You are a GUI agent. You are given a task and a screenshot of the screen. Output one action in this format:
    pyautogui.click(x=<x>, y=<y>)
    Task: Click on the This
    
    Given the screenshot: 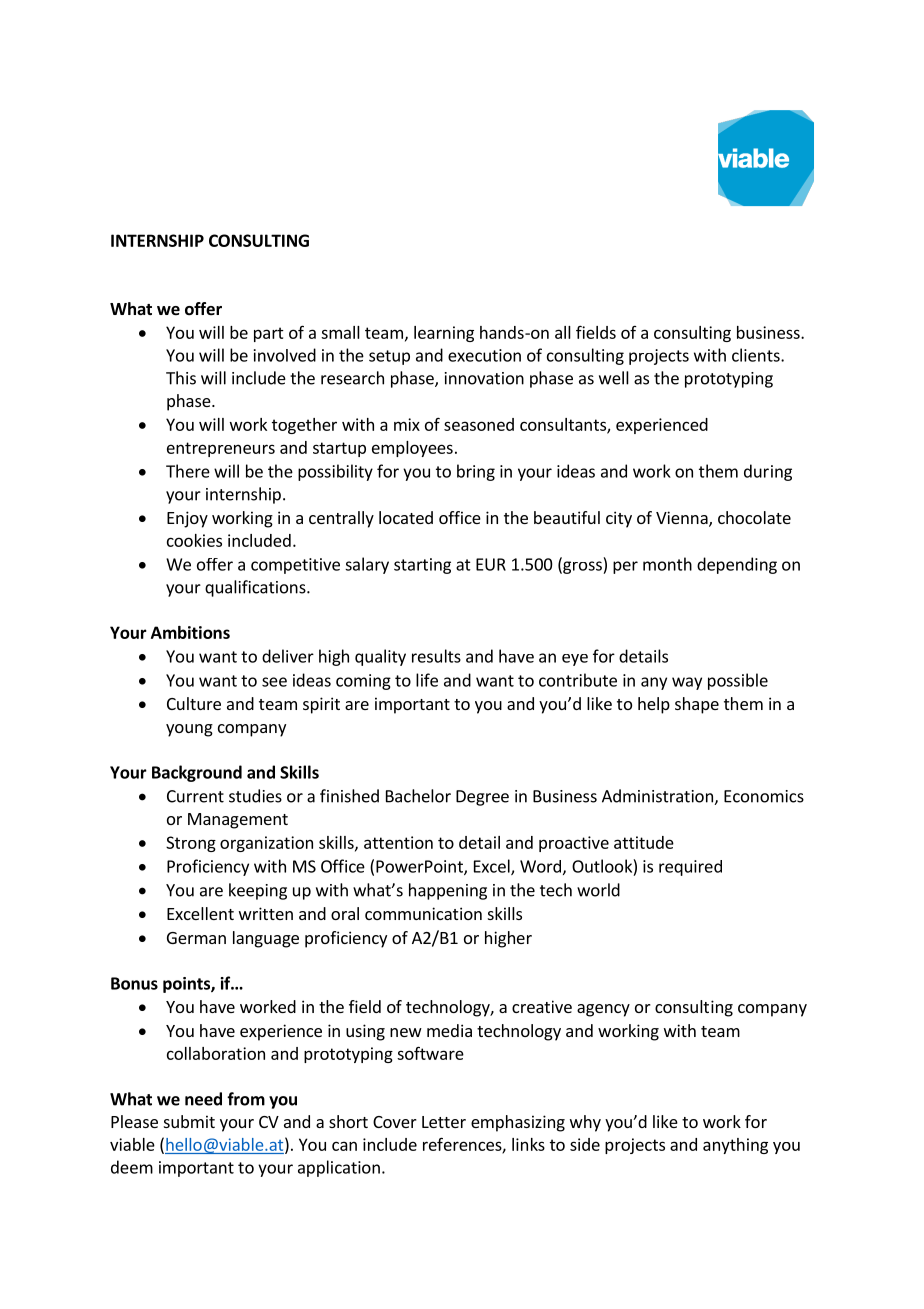 What is the action you would take?
    pyautogui.click(x=181, y=378)
